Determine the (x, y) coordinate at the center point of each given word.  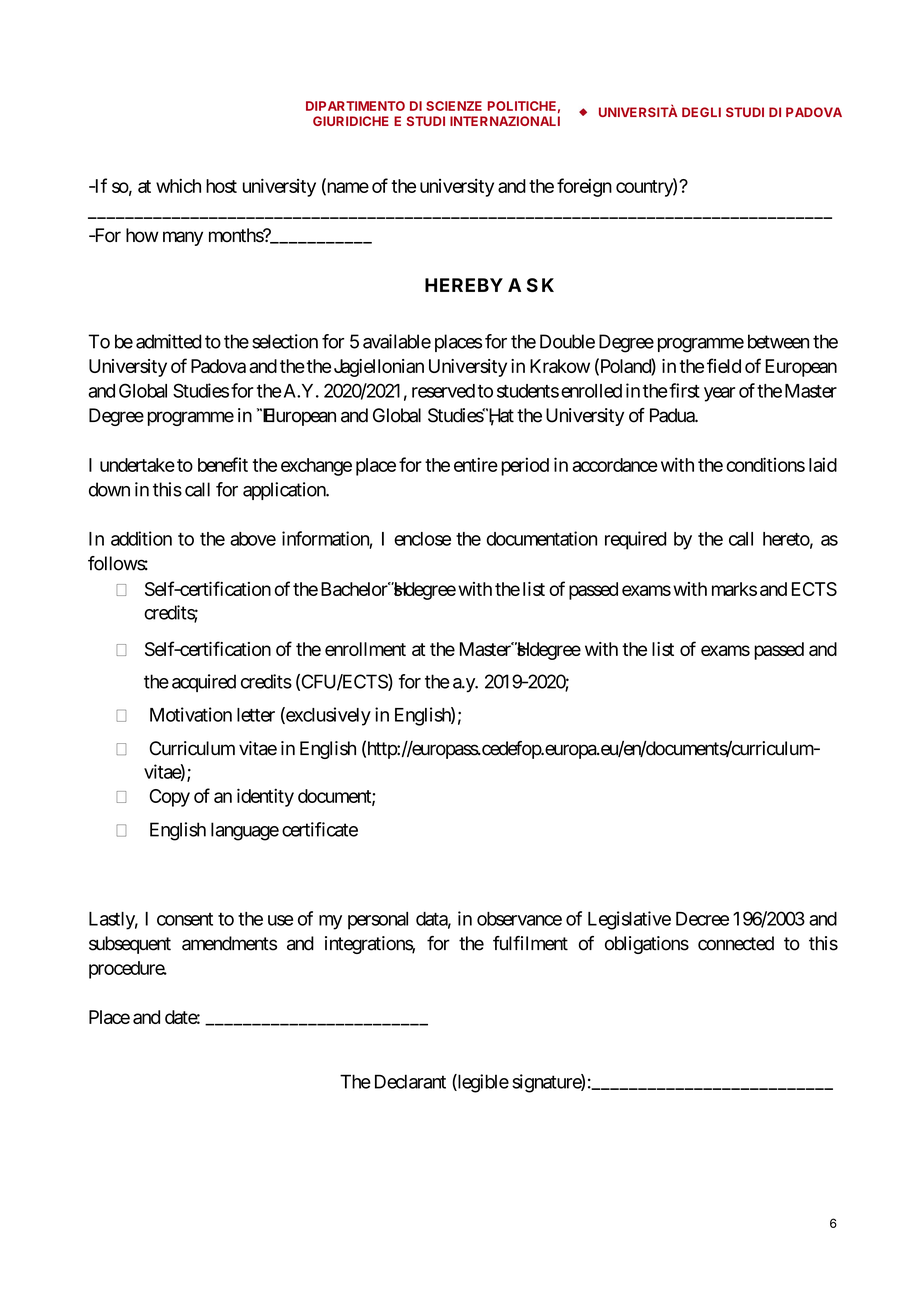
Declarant (410, 1081)
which (178, 185)
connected (736, 943)
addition (141, 538)
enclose (422, 539)
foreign (584, 187)
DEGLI (701, 112)
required (635, 540)
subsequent (130, 945)
